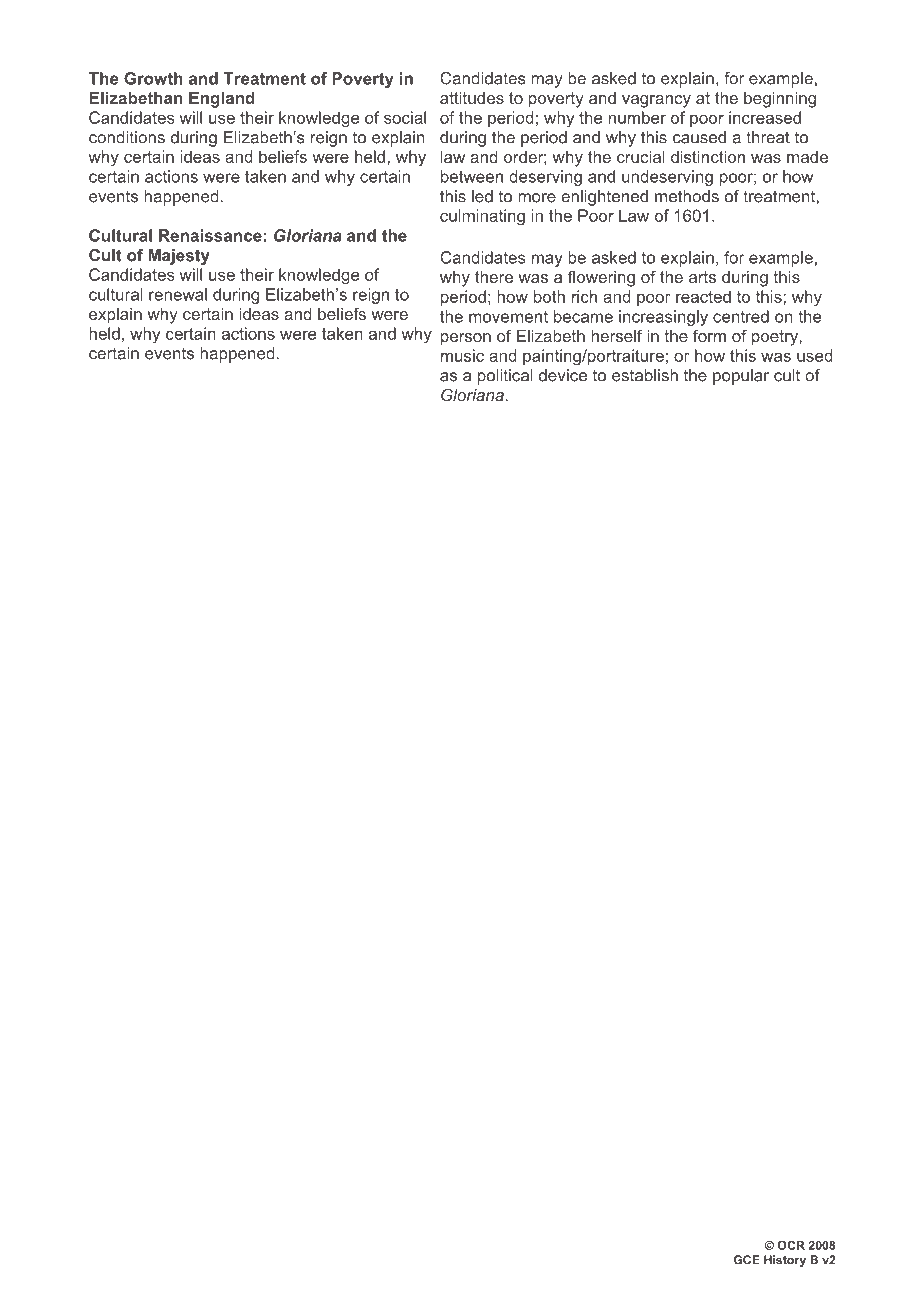 Image resolution: width=924 pixels, height=1308 pixels. I want to click on renewal, so click(178, 294).
